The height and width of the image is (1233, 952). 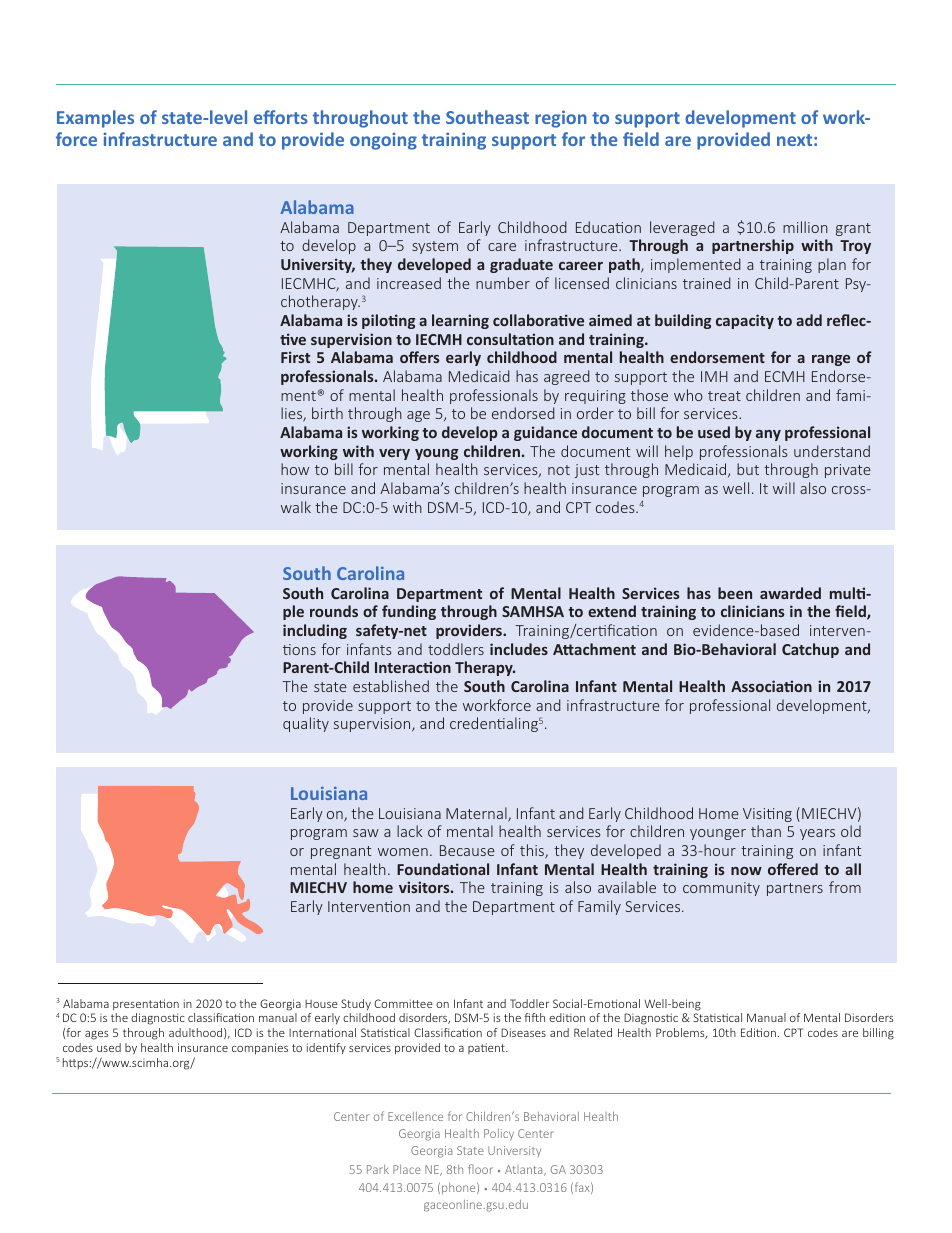 What do you see at coordinates (767, 815) in the image?
I see `Visiting` at bounding box center [767, 815].
